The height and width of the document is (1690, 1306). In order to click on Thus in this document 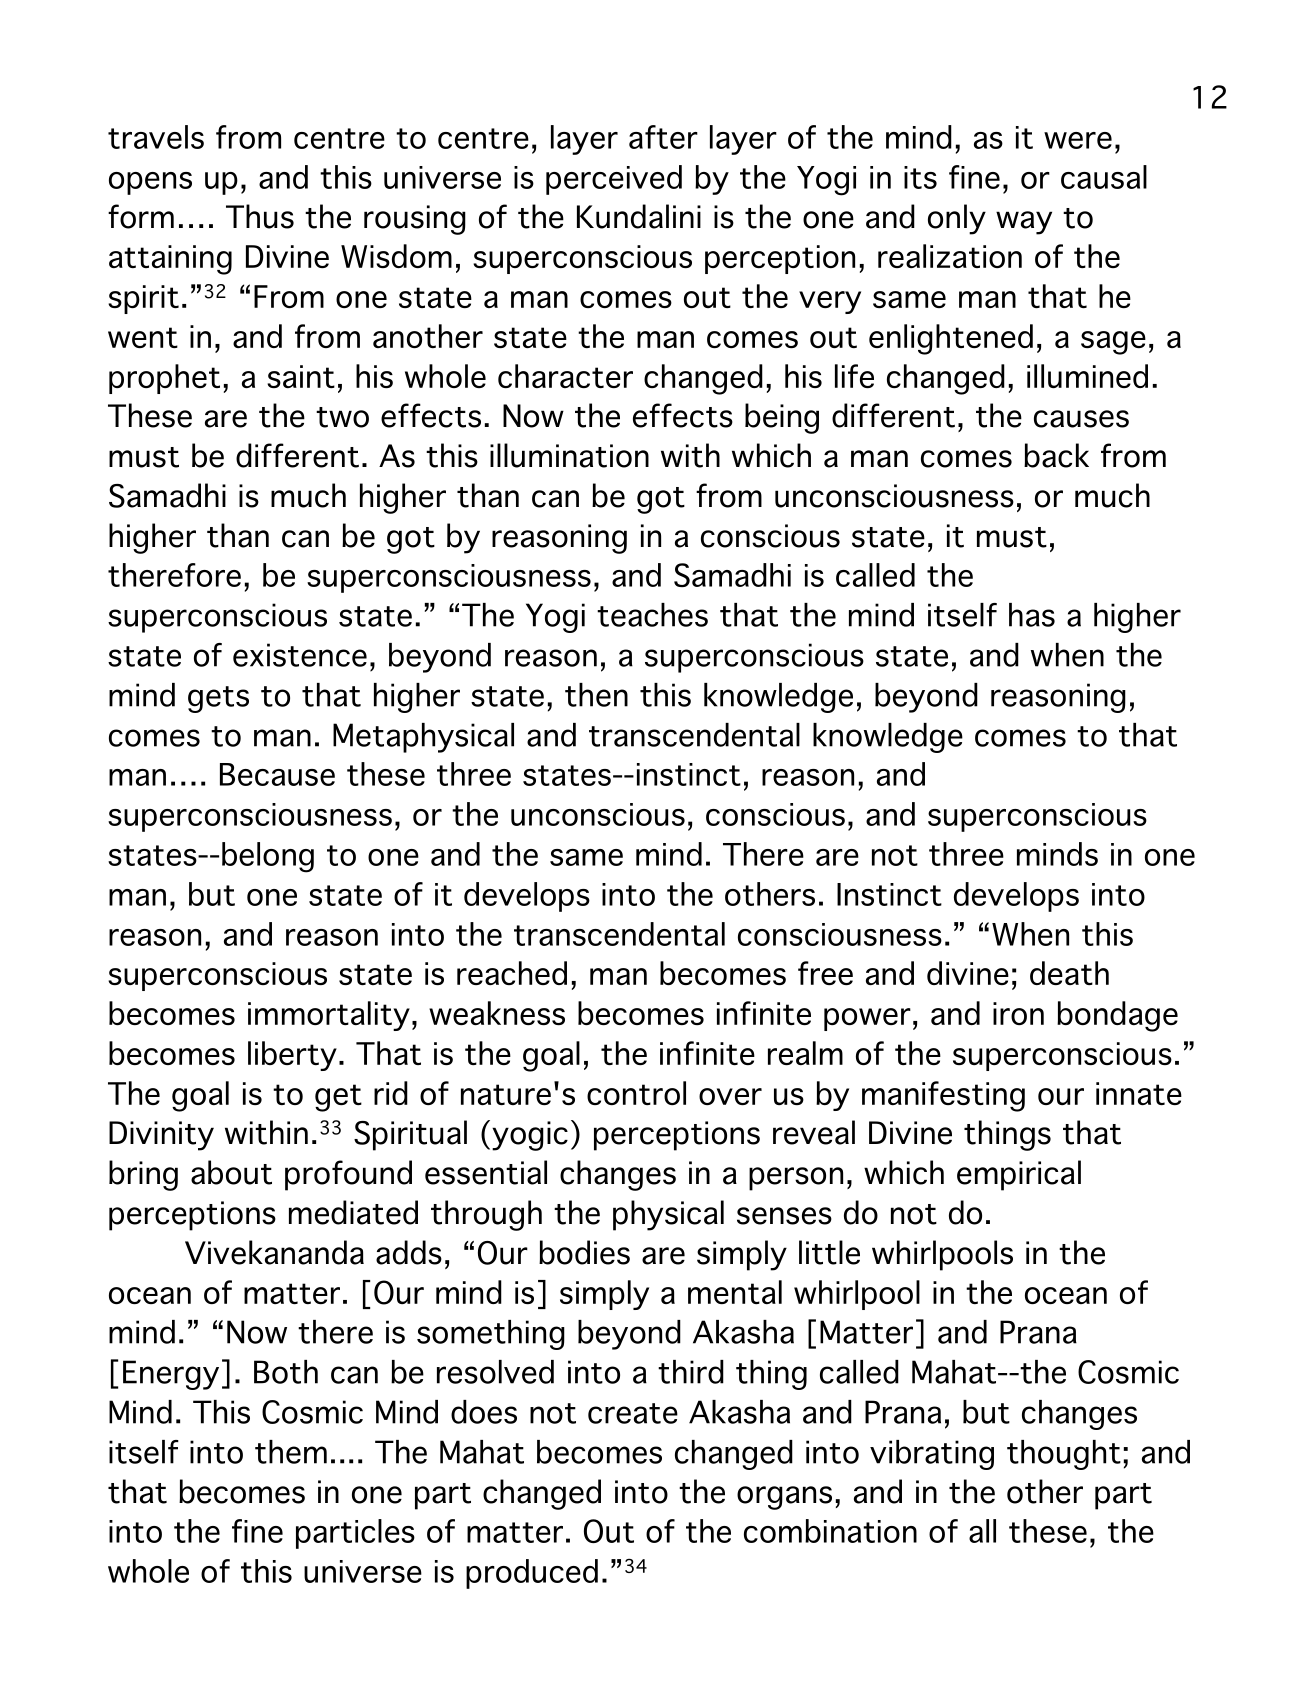, I will do `click(260, 216)`.
